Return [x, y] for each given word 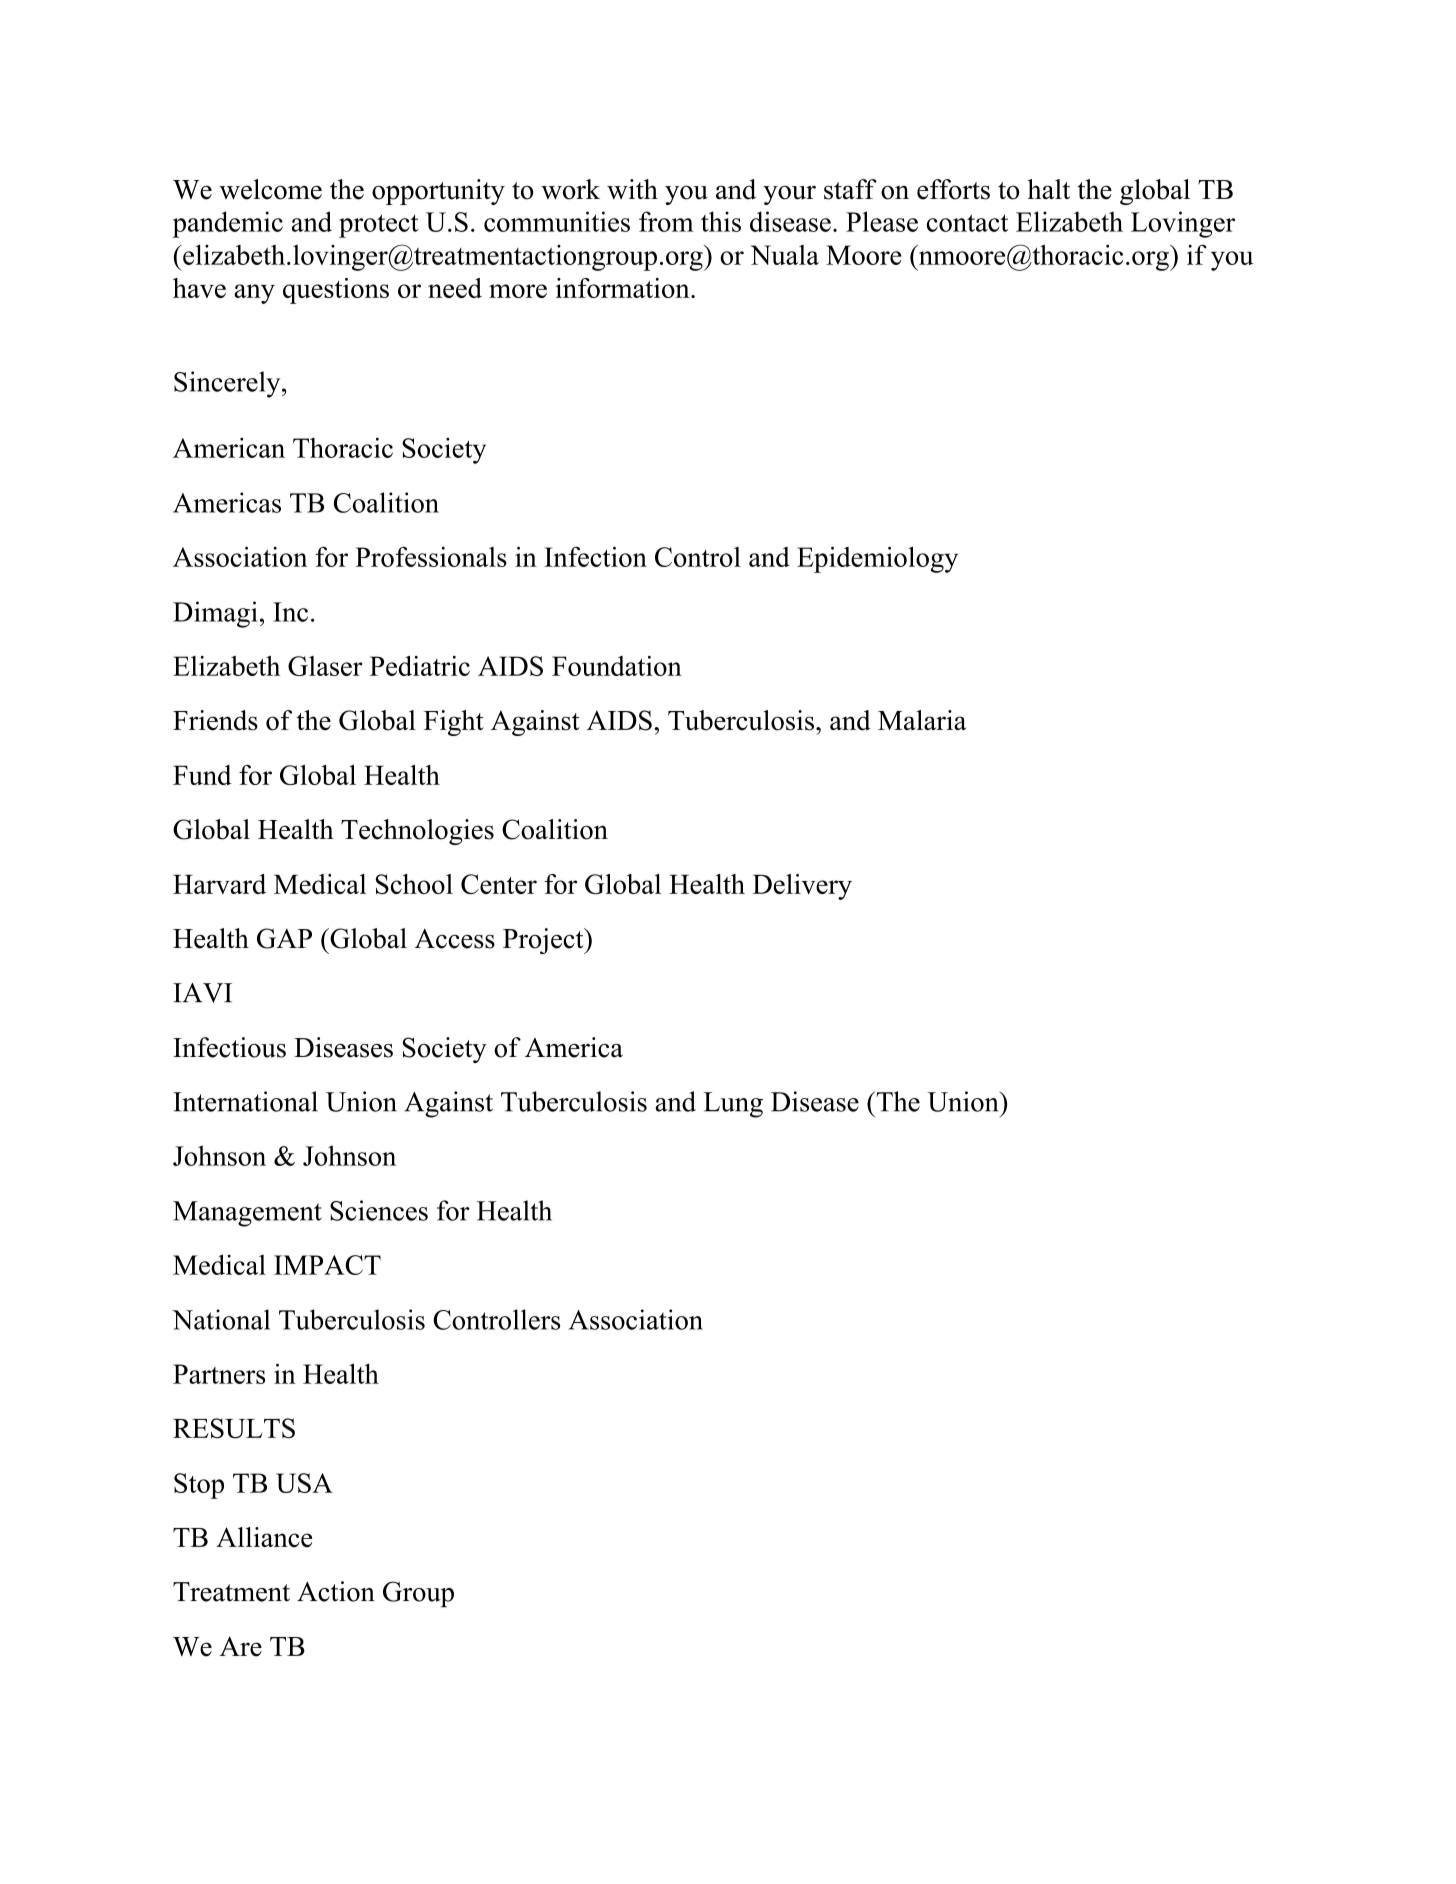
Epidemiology [877, 559]
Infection [595, 556]
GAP [284, 938]
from [666, 221]
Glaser [325, 666]
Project [544, 941]
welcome [270, 189]
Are [241, 1646]
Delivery [802, 887]
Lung [733, 1105]
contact [967, 223]
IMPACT [327, 1265]
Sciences [379, 1210]
